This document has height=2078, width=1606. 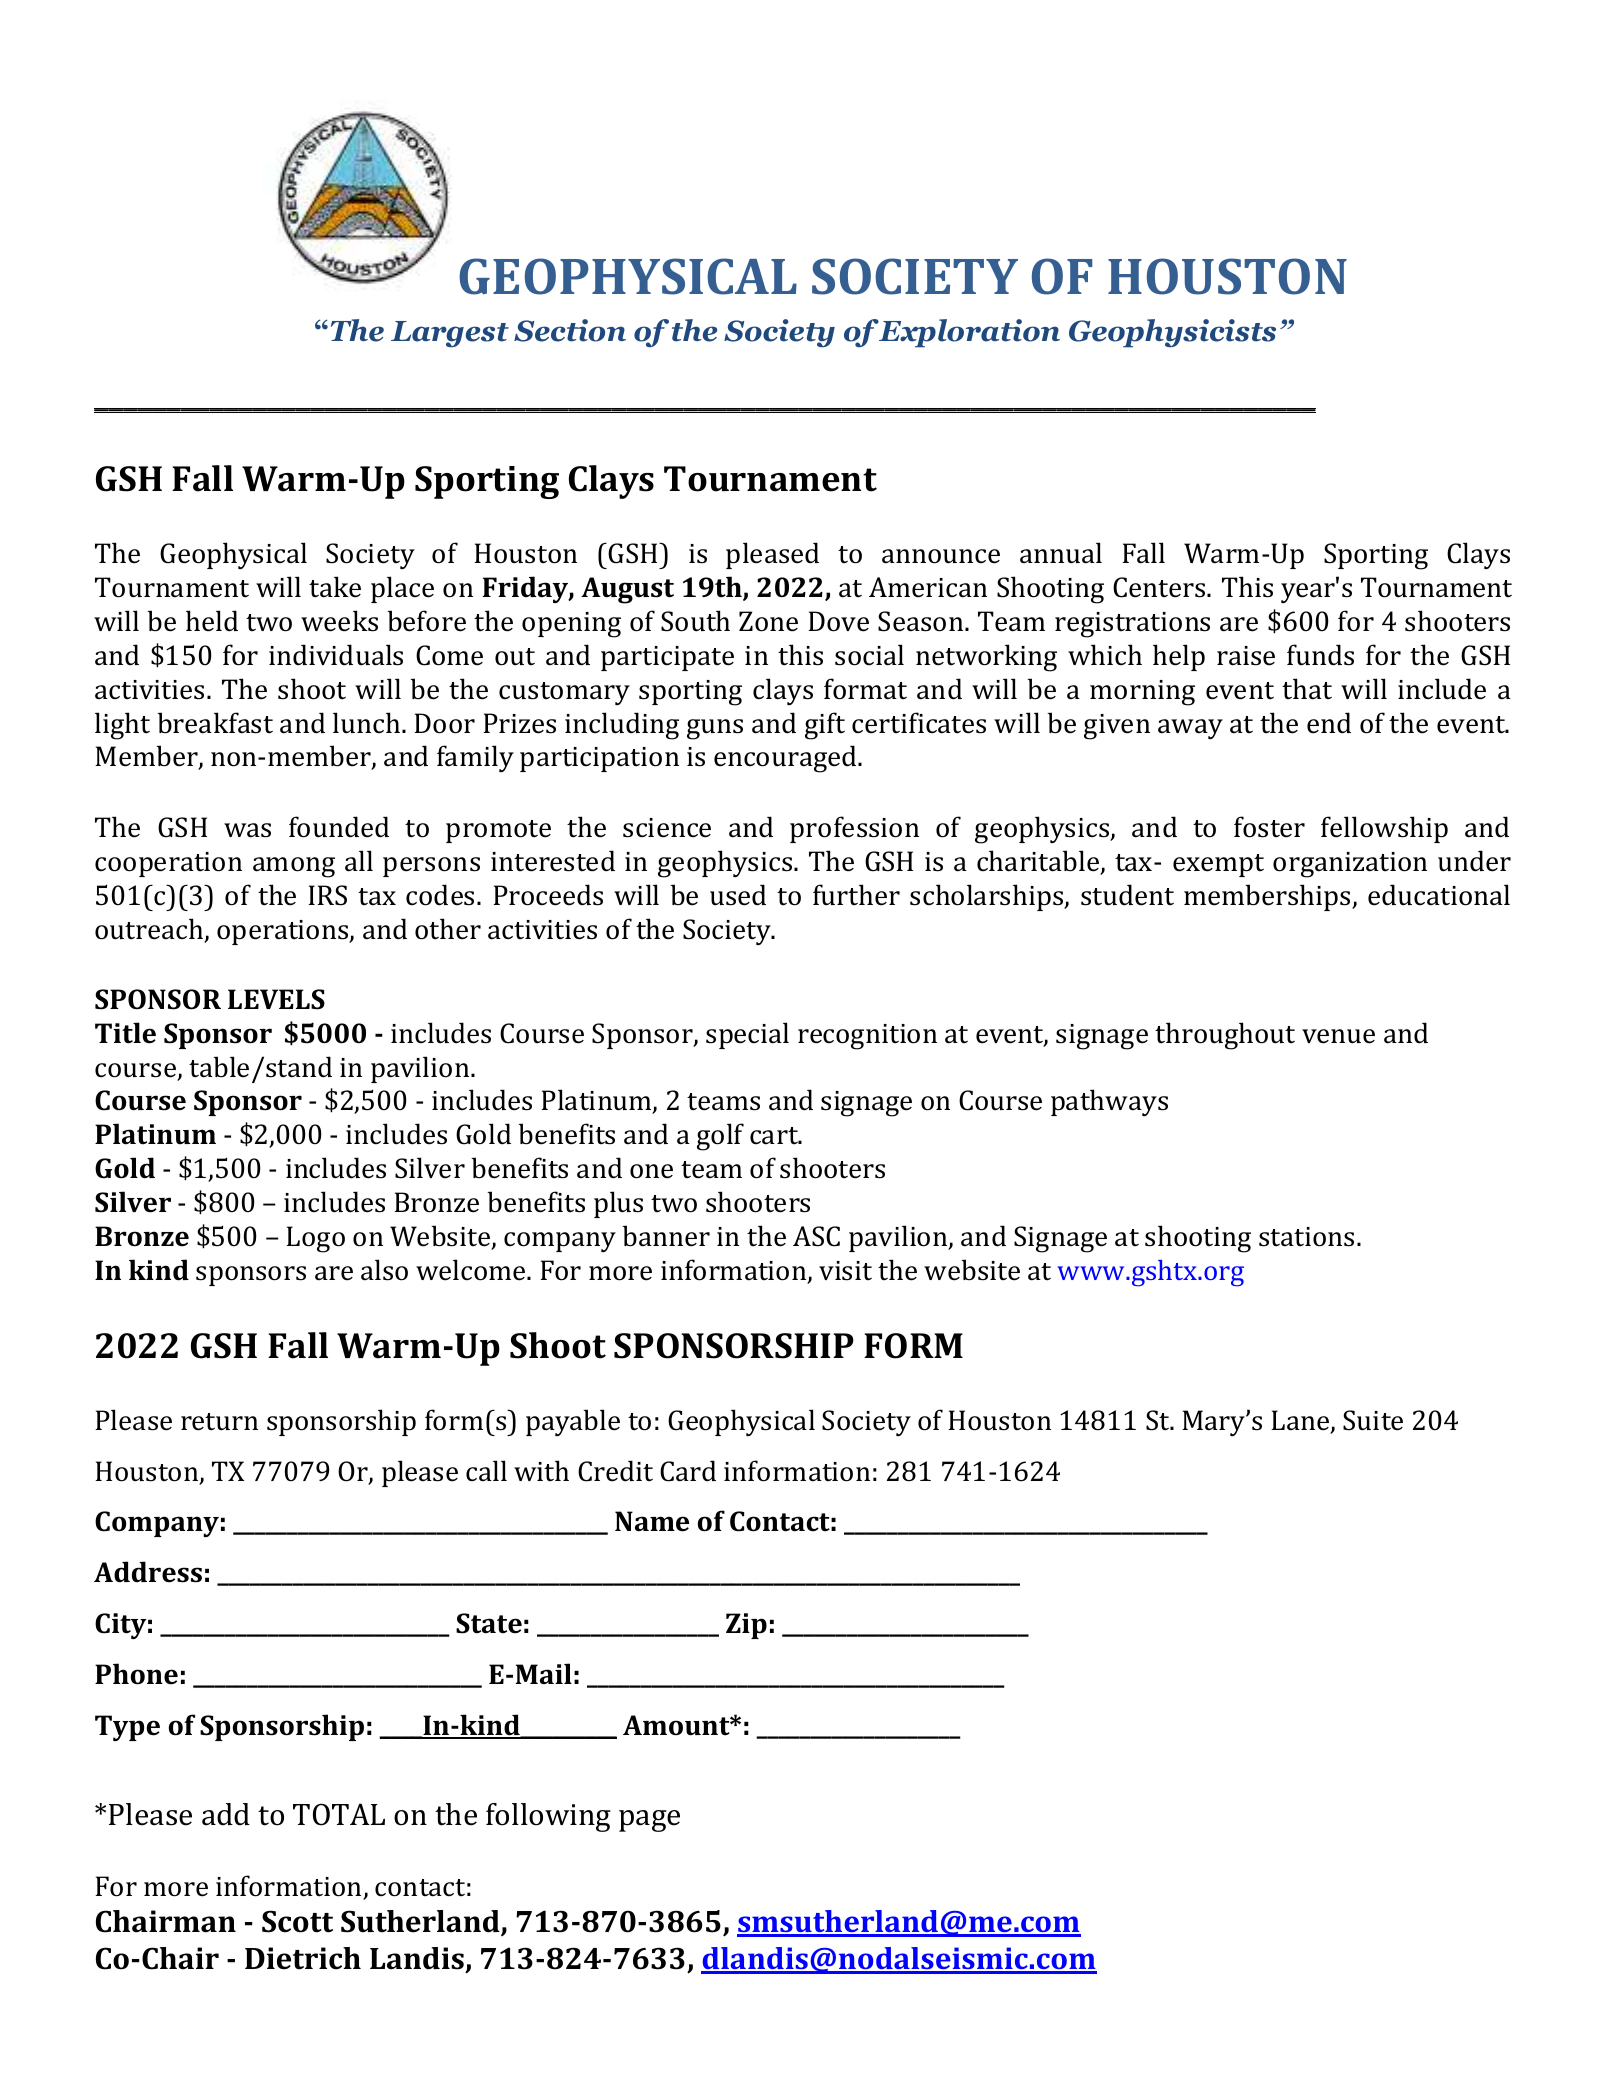 What do you see at coordinates (1160, 587) in the document?
I see `Centers` at bounding box center [1160, 587].
